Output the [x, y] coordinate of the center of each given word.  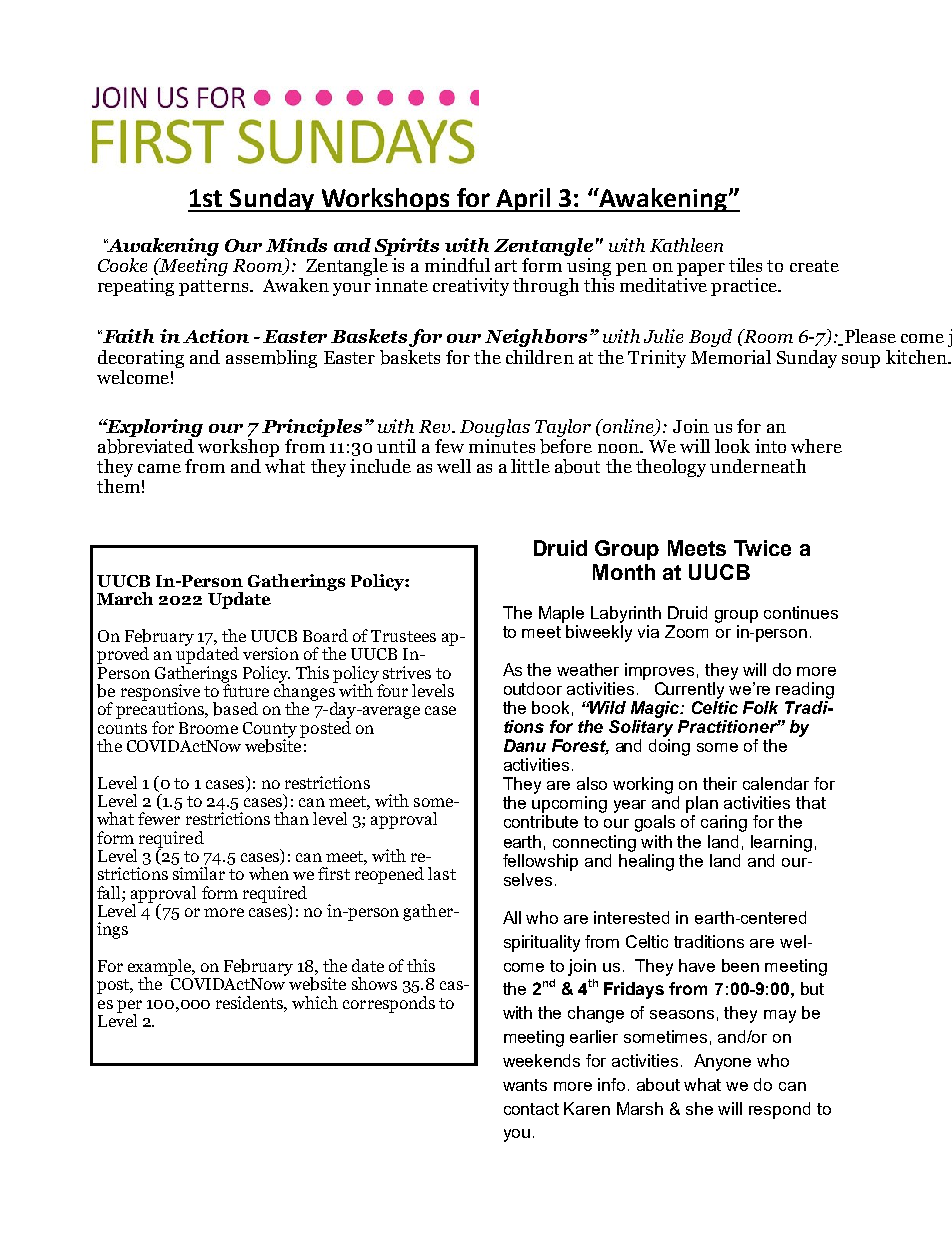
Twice [762, 548]
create [814, 266]
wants [525, 1085]
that [811, 802]
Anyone [722, 1062]
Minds [296, 245]
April [523, 200]
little [530, 466]
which [315, 1002]
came [159, 468]
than [291, 818]
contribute [541, 821]
